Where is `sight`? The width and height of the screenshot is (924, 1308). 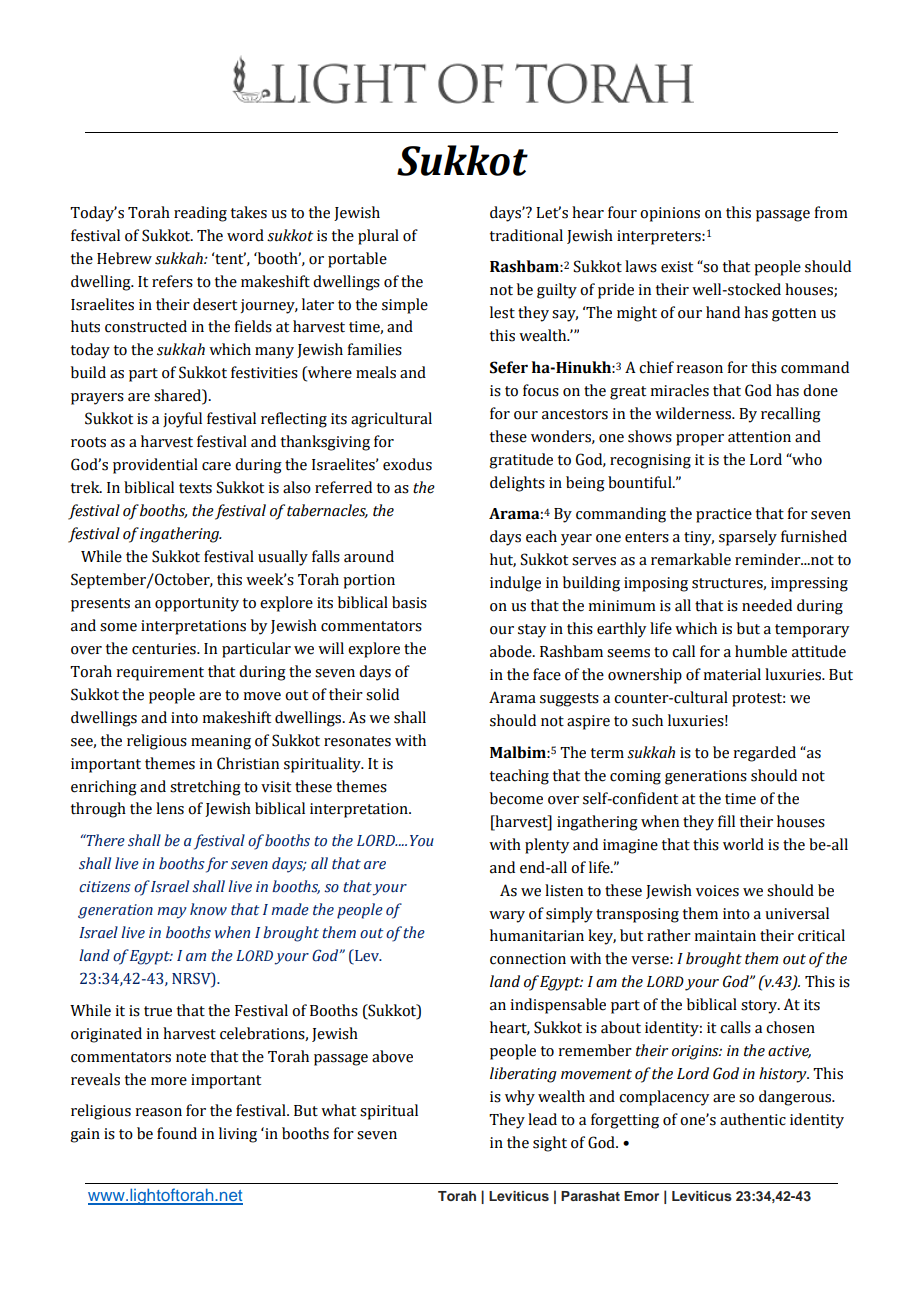 sight is located at coordinates (550, 1144).
